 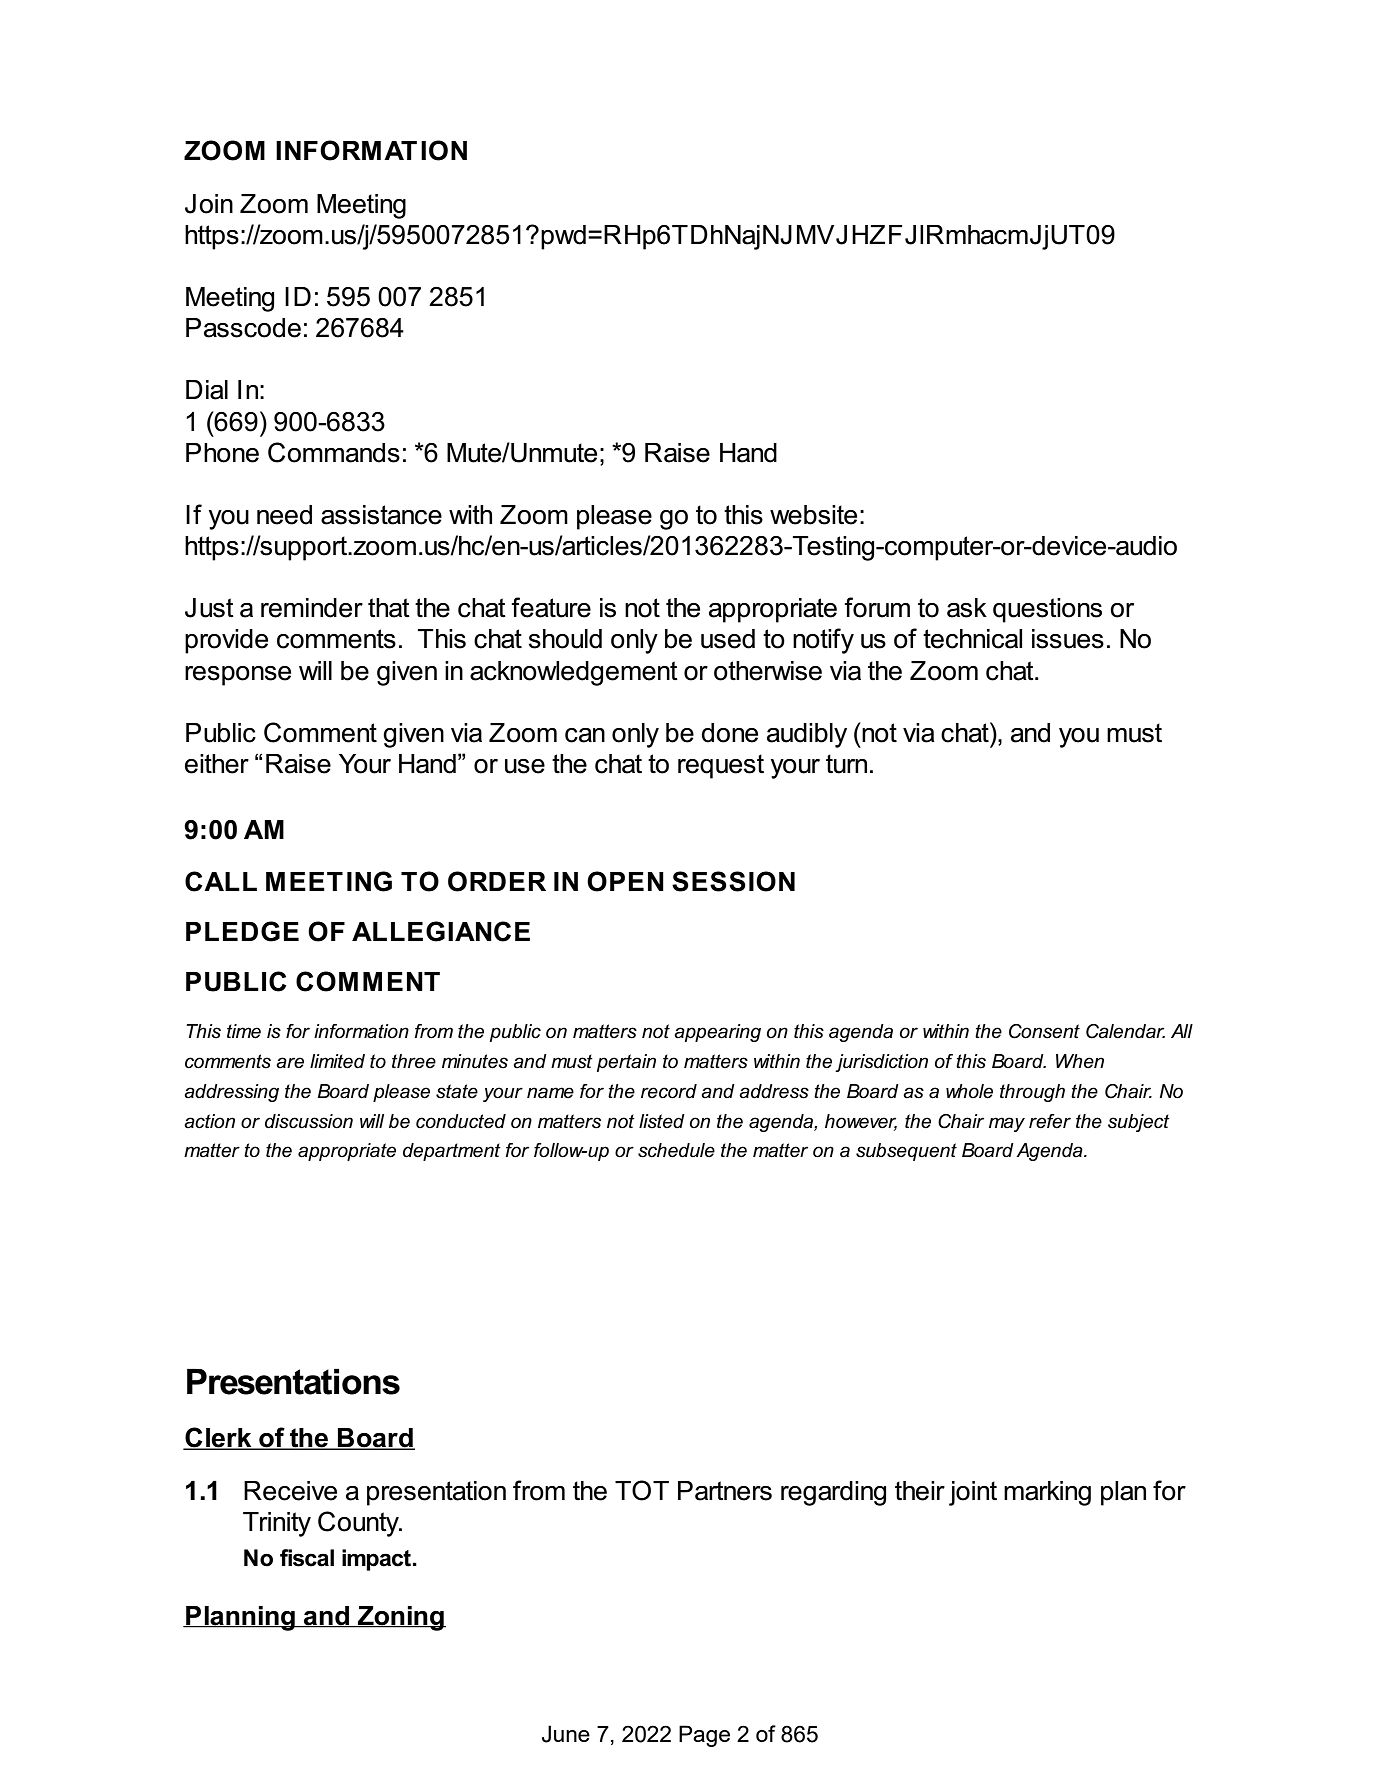 I want to click on discussion, so click(x=309, y=1121).
